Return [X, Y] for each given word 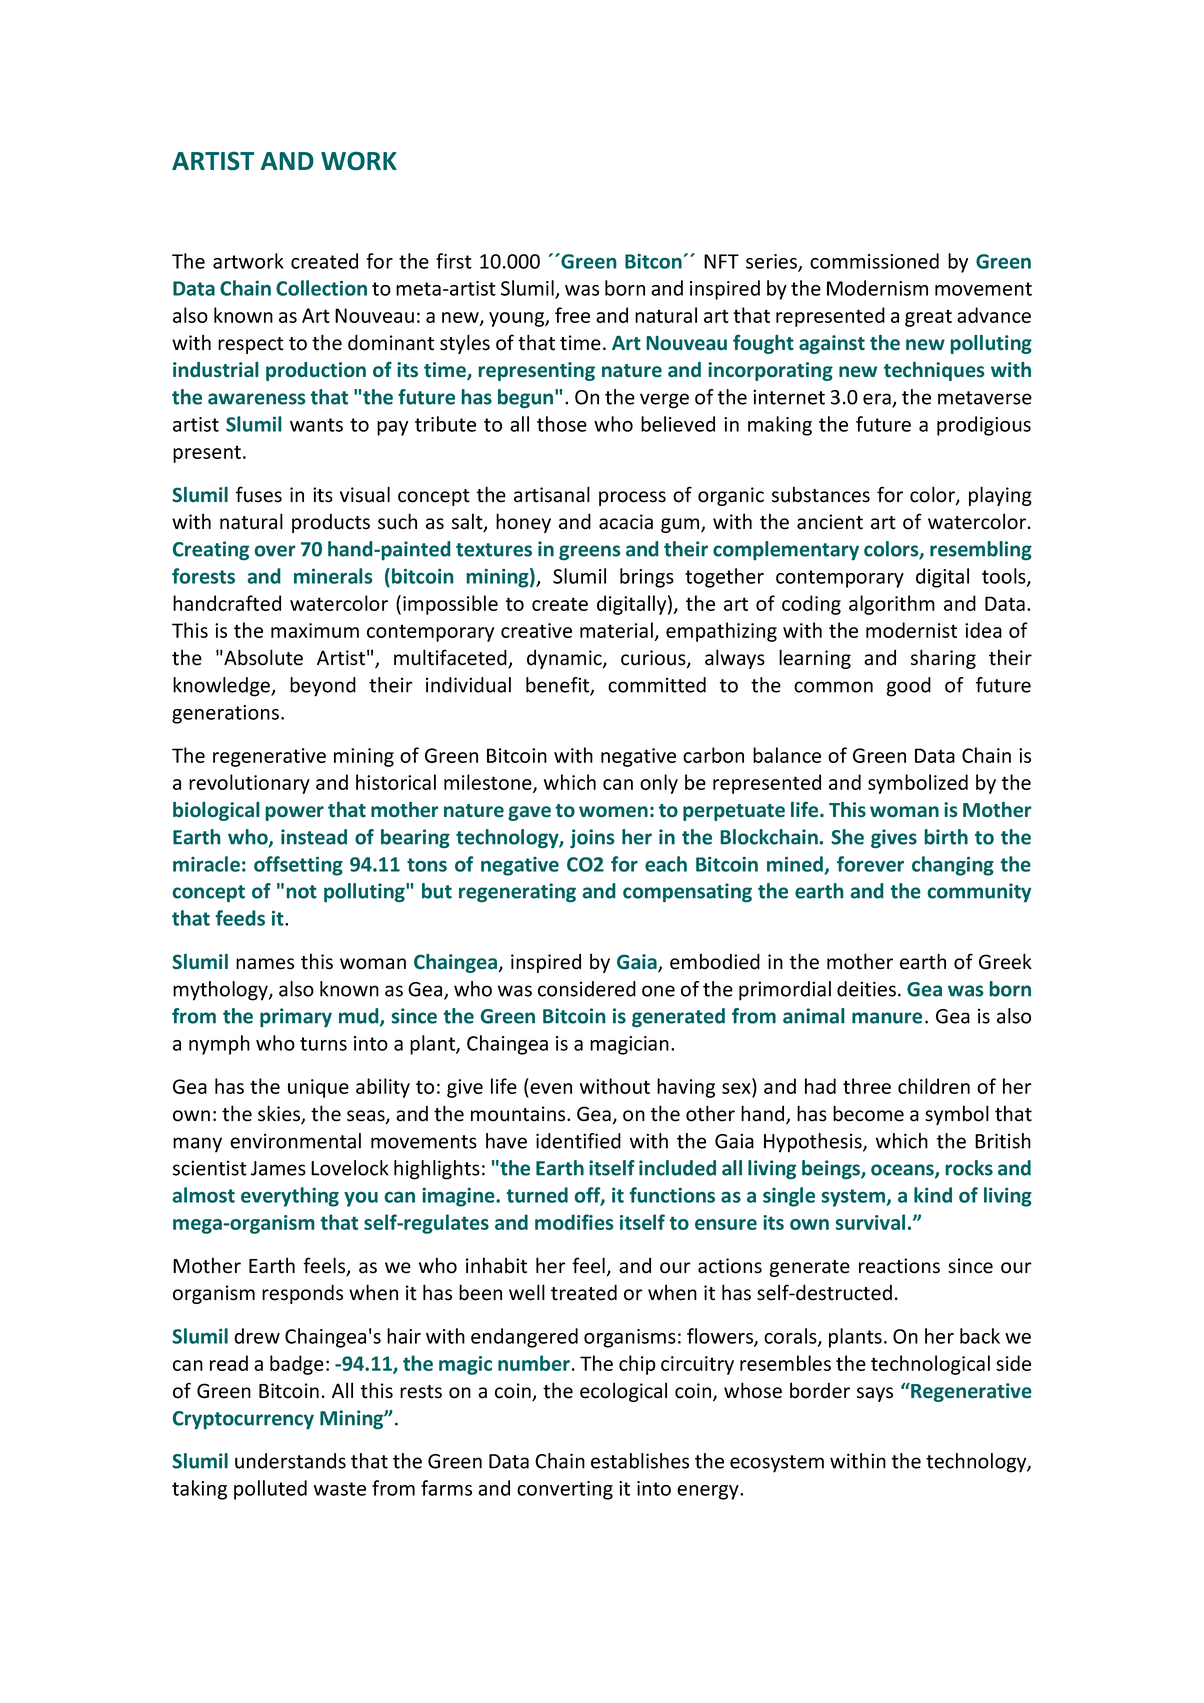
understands [290, 1461]
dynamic [565, 659]
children [934, 1086]
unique [318, 1088]
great [928, 318]
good [908, 687]
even [550, 1090]
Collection [321, 288]
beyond [323, 687]
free [572, 315]
